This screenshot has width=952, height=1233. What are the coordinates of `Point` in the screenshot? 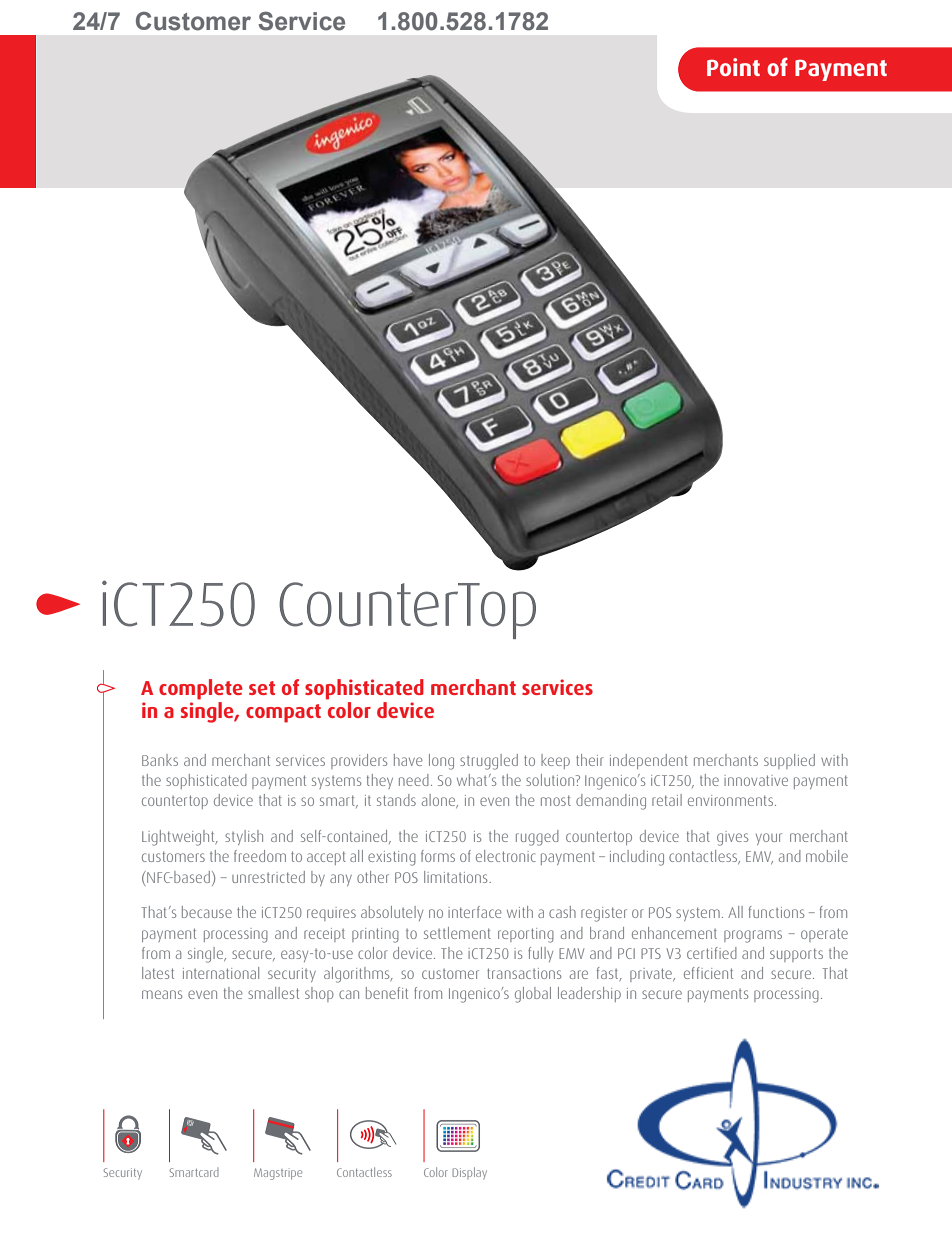 It's located at (733, 67).
